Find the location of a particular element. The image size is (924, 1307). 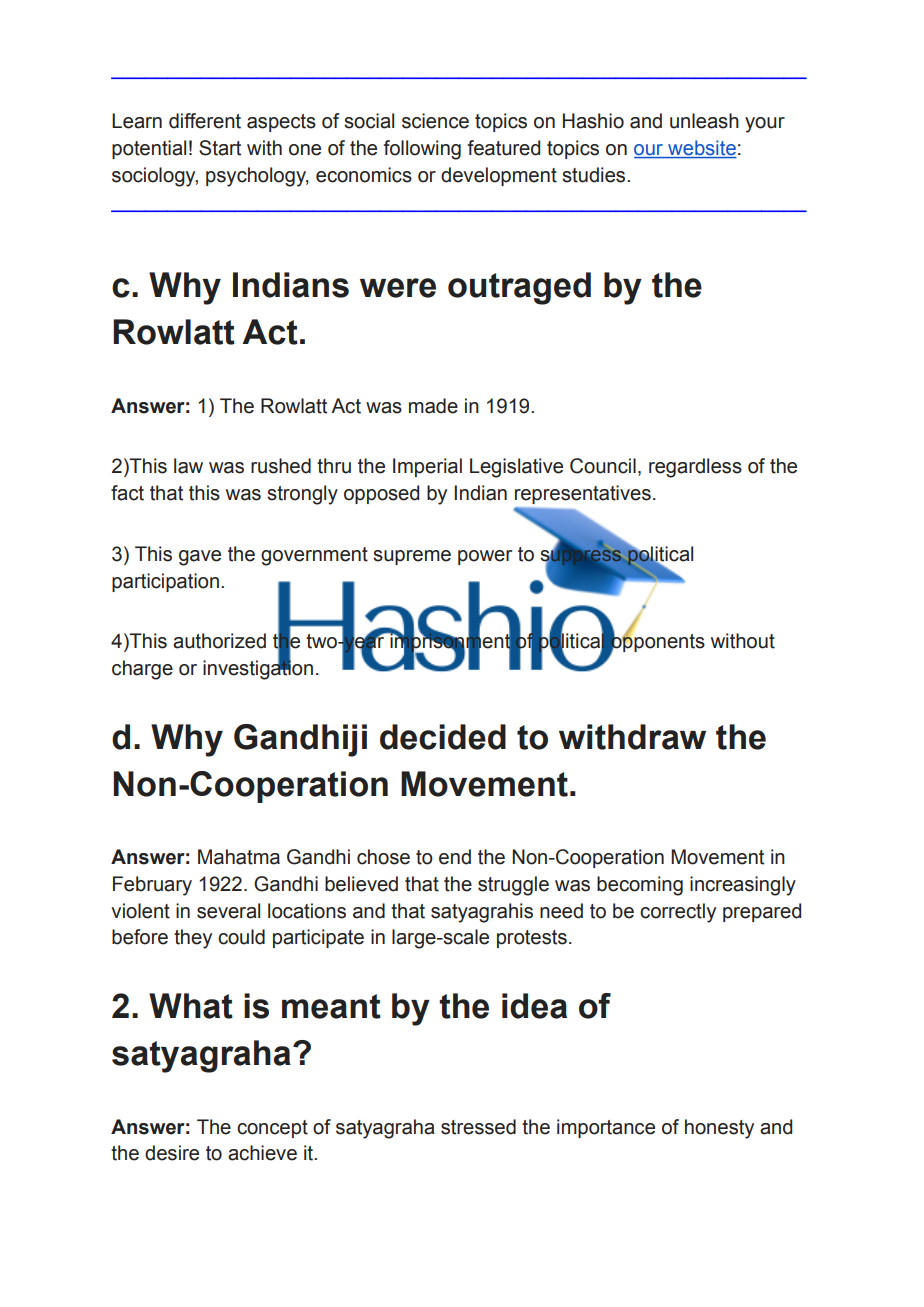

becoming is located at coordinates (640, 886).
